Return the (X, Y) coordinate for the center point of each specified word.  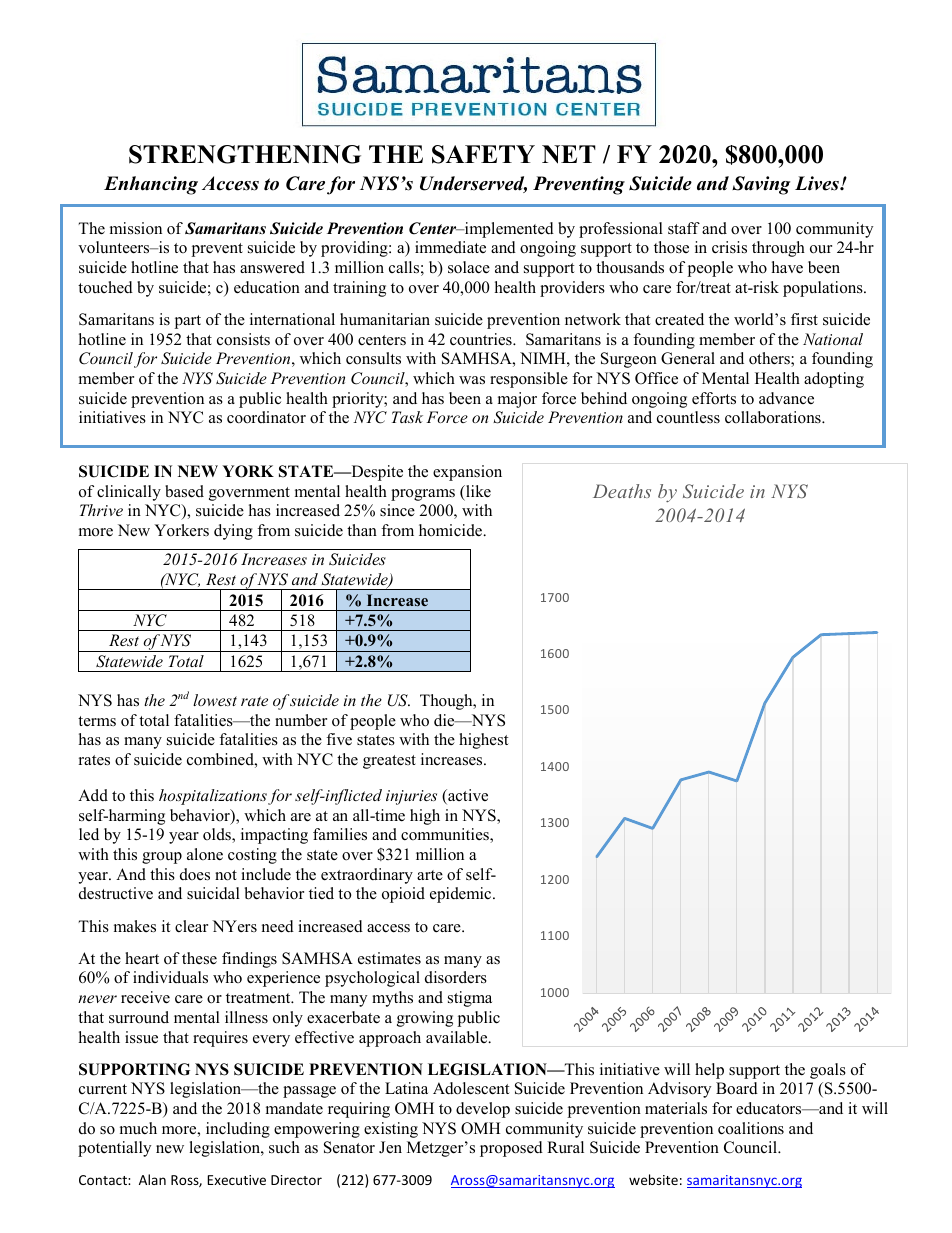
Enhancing (151, 185)
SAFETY (483, 154)
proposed (511, 1149)
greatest (389, 762)
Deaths (622, 491)
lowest (215, 700)
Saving (761, 185)
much (138, 1128)
